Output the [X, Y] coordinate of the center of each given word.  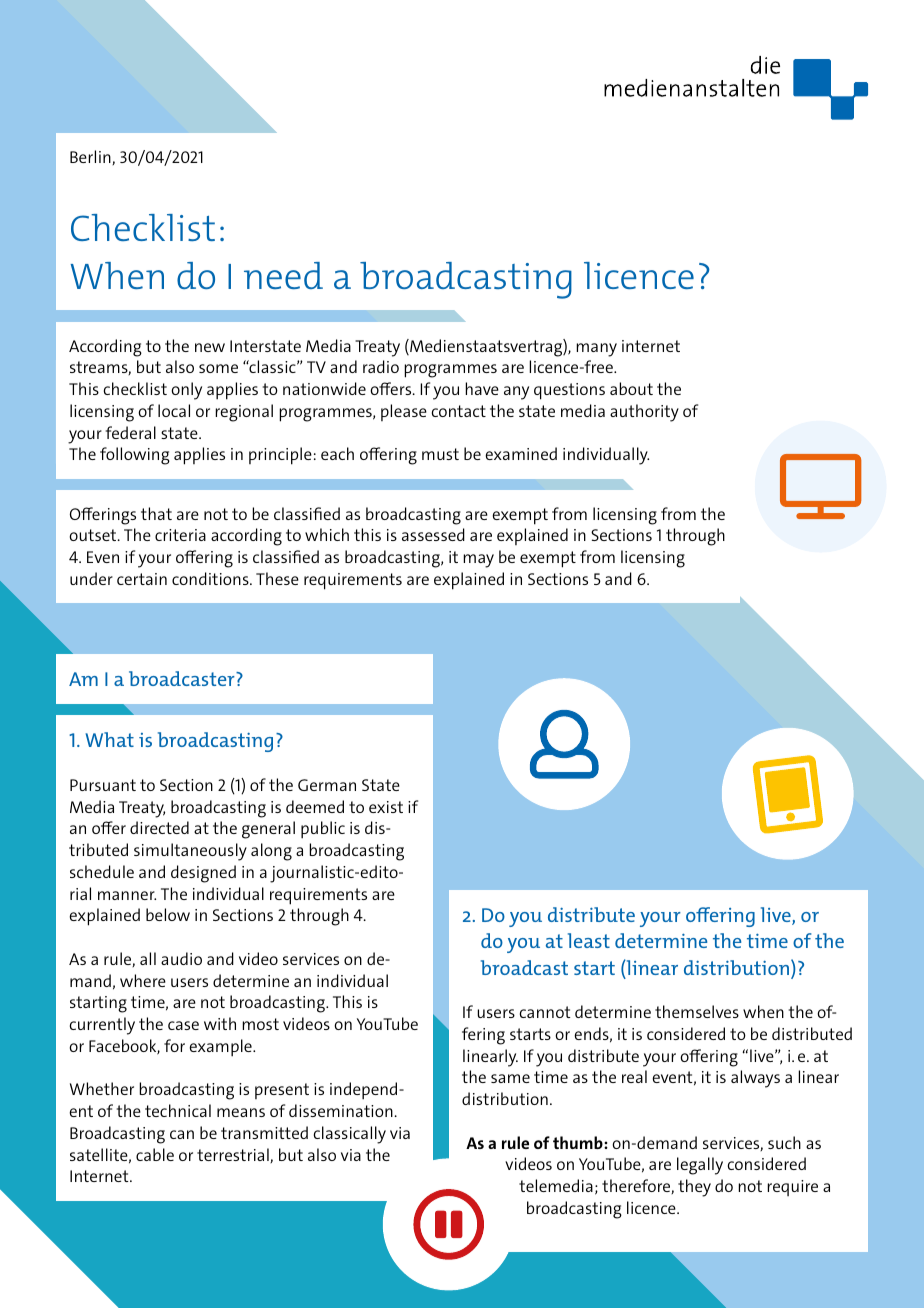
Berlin [91, 157]
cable [155, 1154]
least [589, 940]
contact [459, 411]
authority [644, 413]
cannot [545, 1012]
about [631, 388]
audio [181, 958]
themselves [697, 1011]
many [596, 350]
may [478, 561]
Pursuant [103, 785]
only [186, 391]
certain [142, 579]
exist [386, 807]
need [283, 275]
